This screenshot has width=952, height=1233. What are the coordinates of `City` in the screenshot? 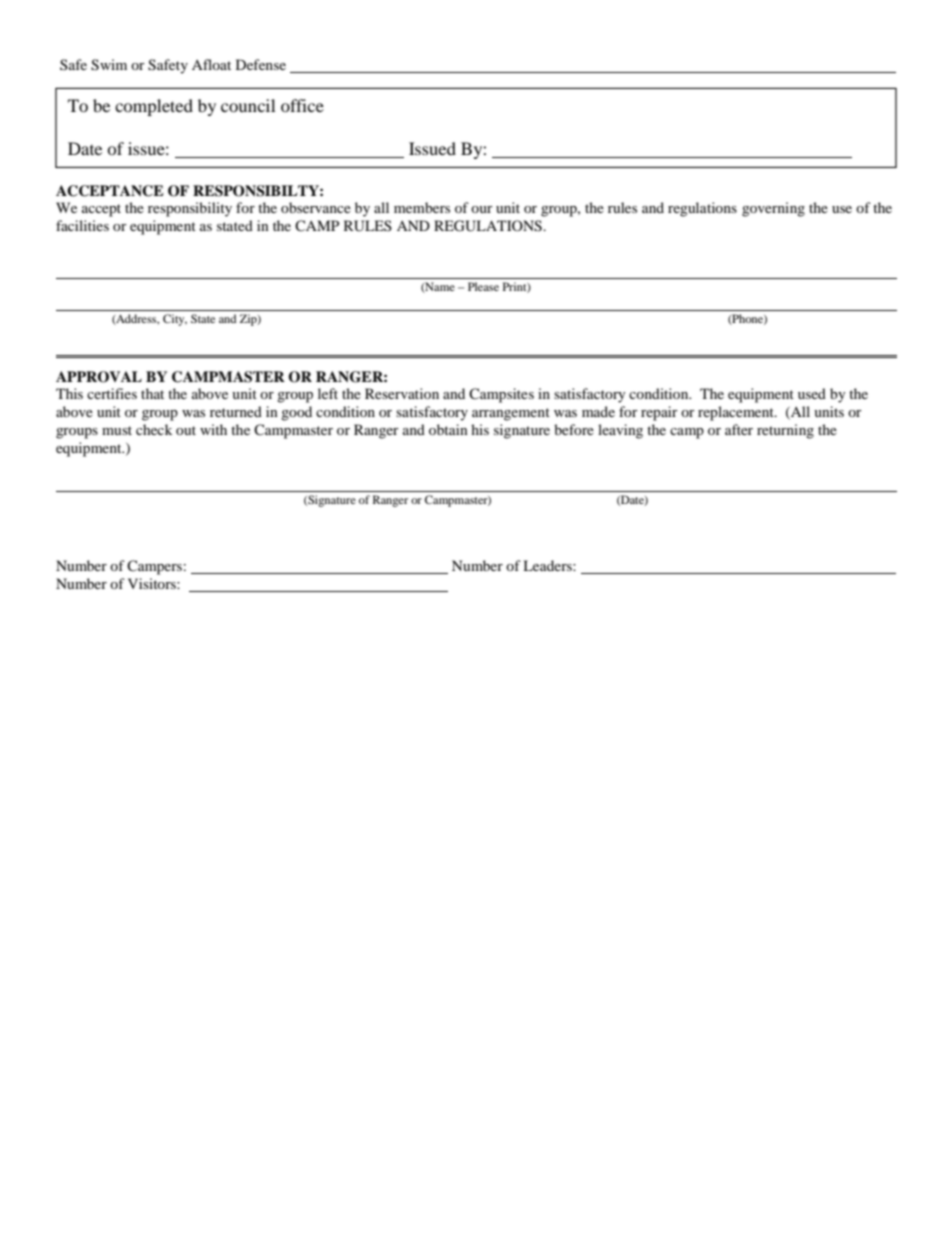 It's located at (175, 320).
